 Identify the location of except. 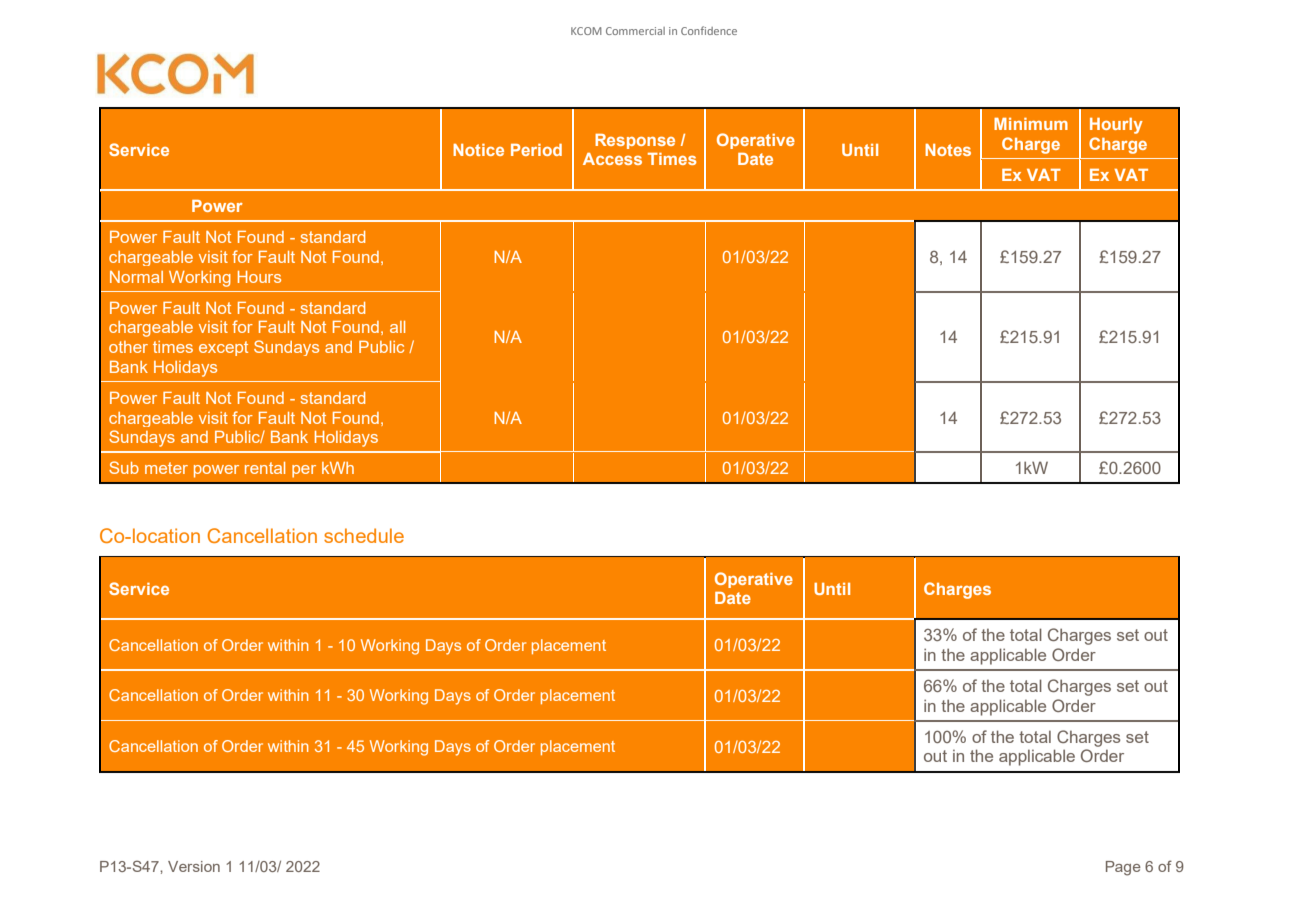
(223, 348).
